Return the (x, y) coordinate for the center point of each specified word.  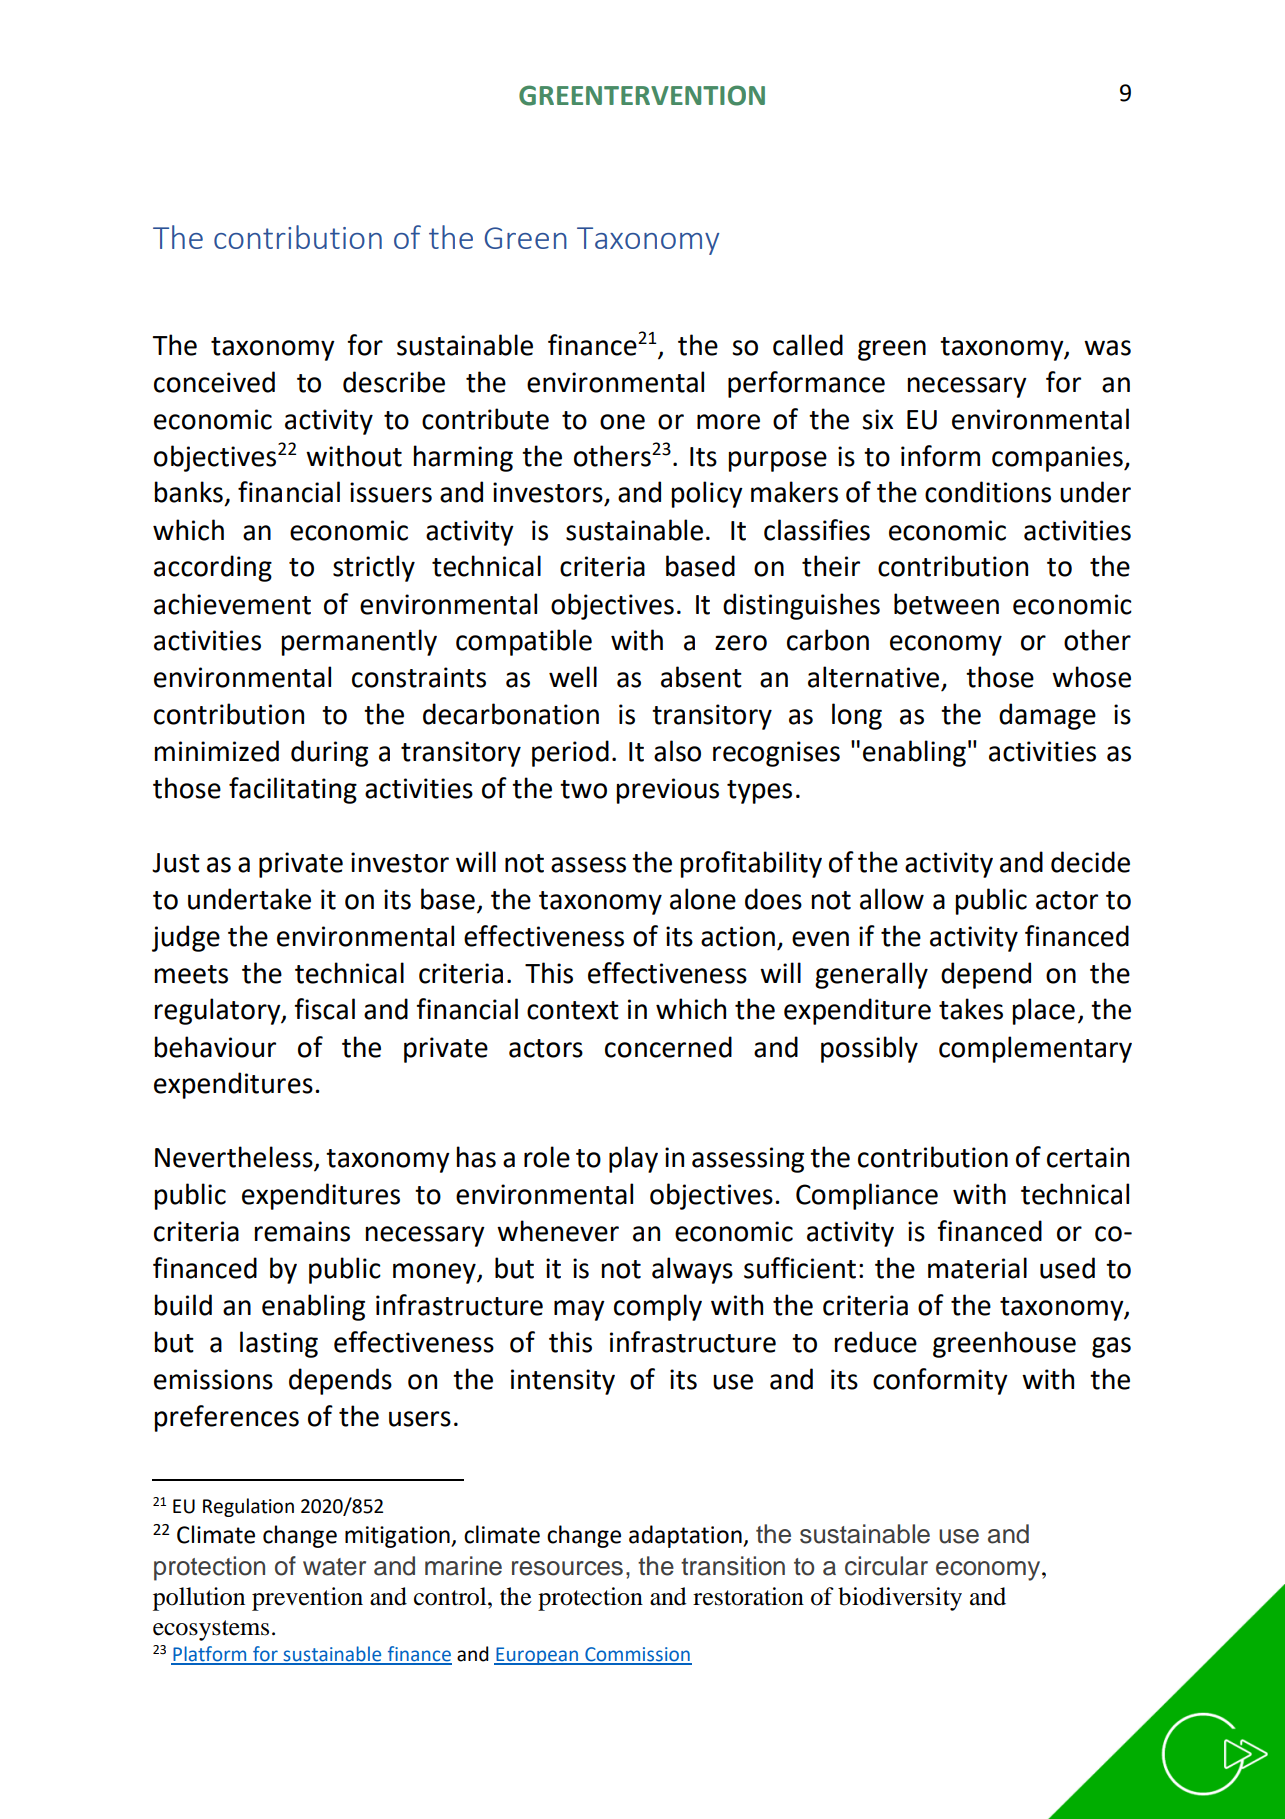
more (728, 422)
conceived (214, 382)
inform (940, 456)
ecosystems (211, 1630)
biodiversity (900, 1599)
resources (567, 1568)
